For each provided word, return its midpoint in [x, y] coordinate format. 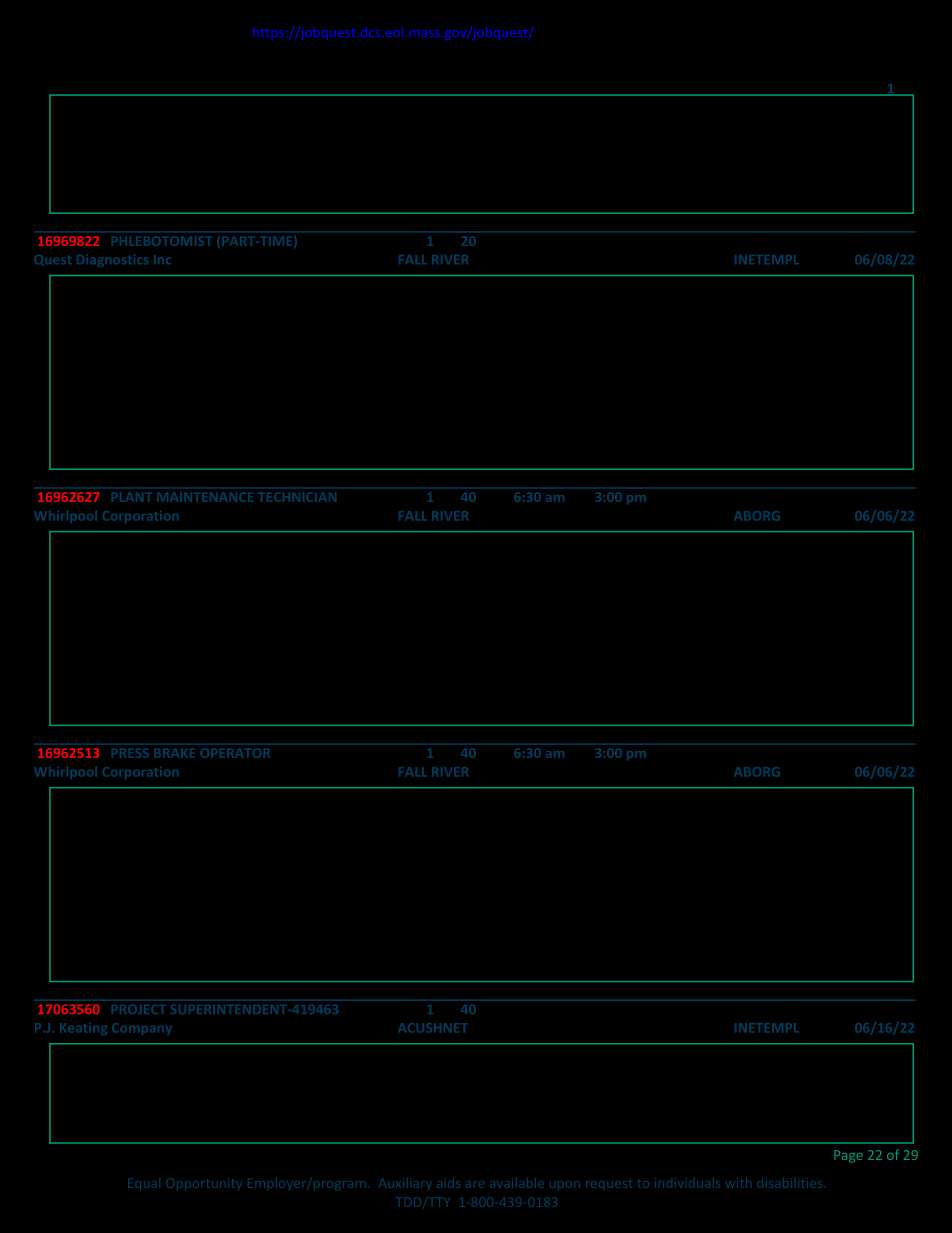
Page [848, 1156]
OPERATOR [235, 753]
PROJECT [139, 1009]
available [517, 1183]
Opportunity [203, 1184]
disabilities [789, 1183]
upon [565, 1184]
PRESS [130, 753]
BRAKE [175, 753]
